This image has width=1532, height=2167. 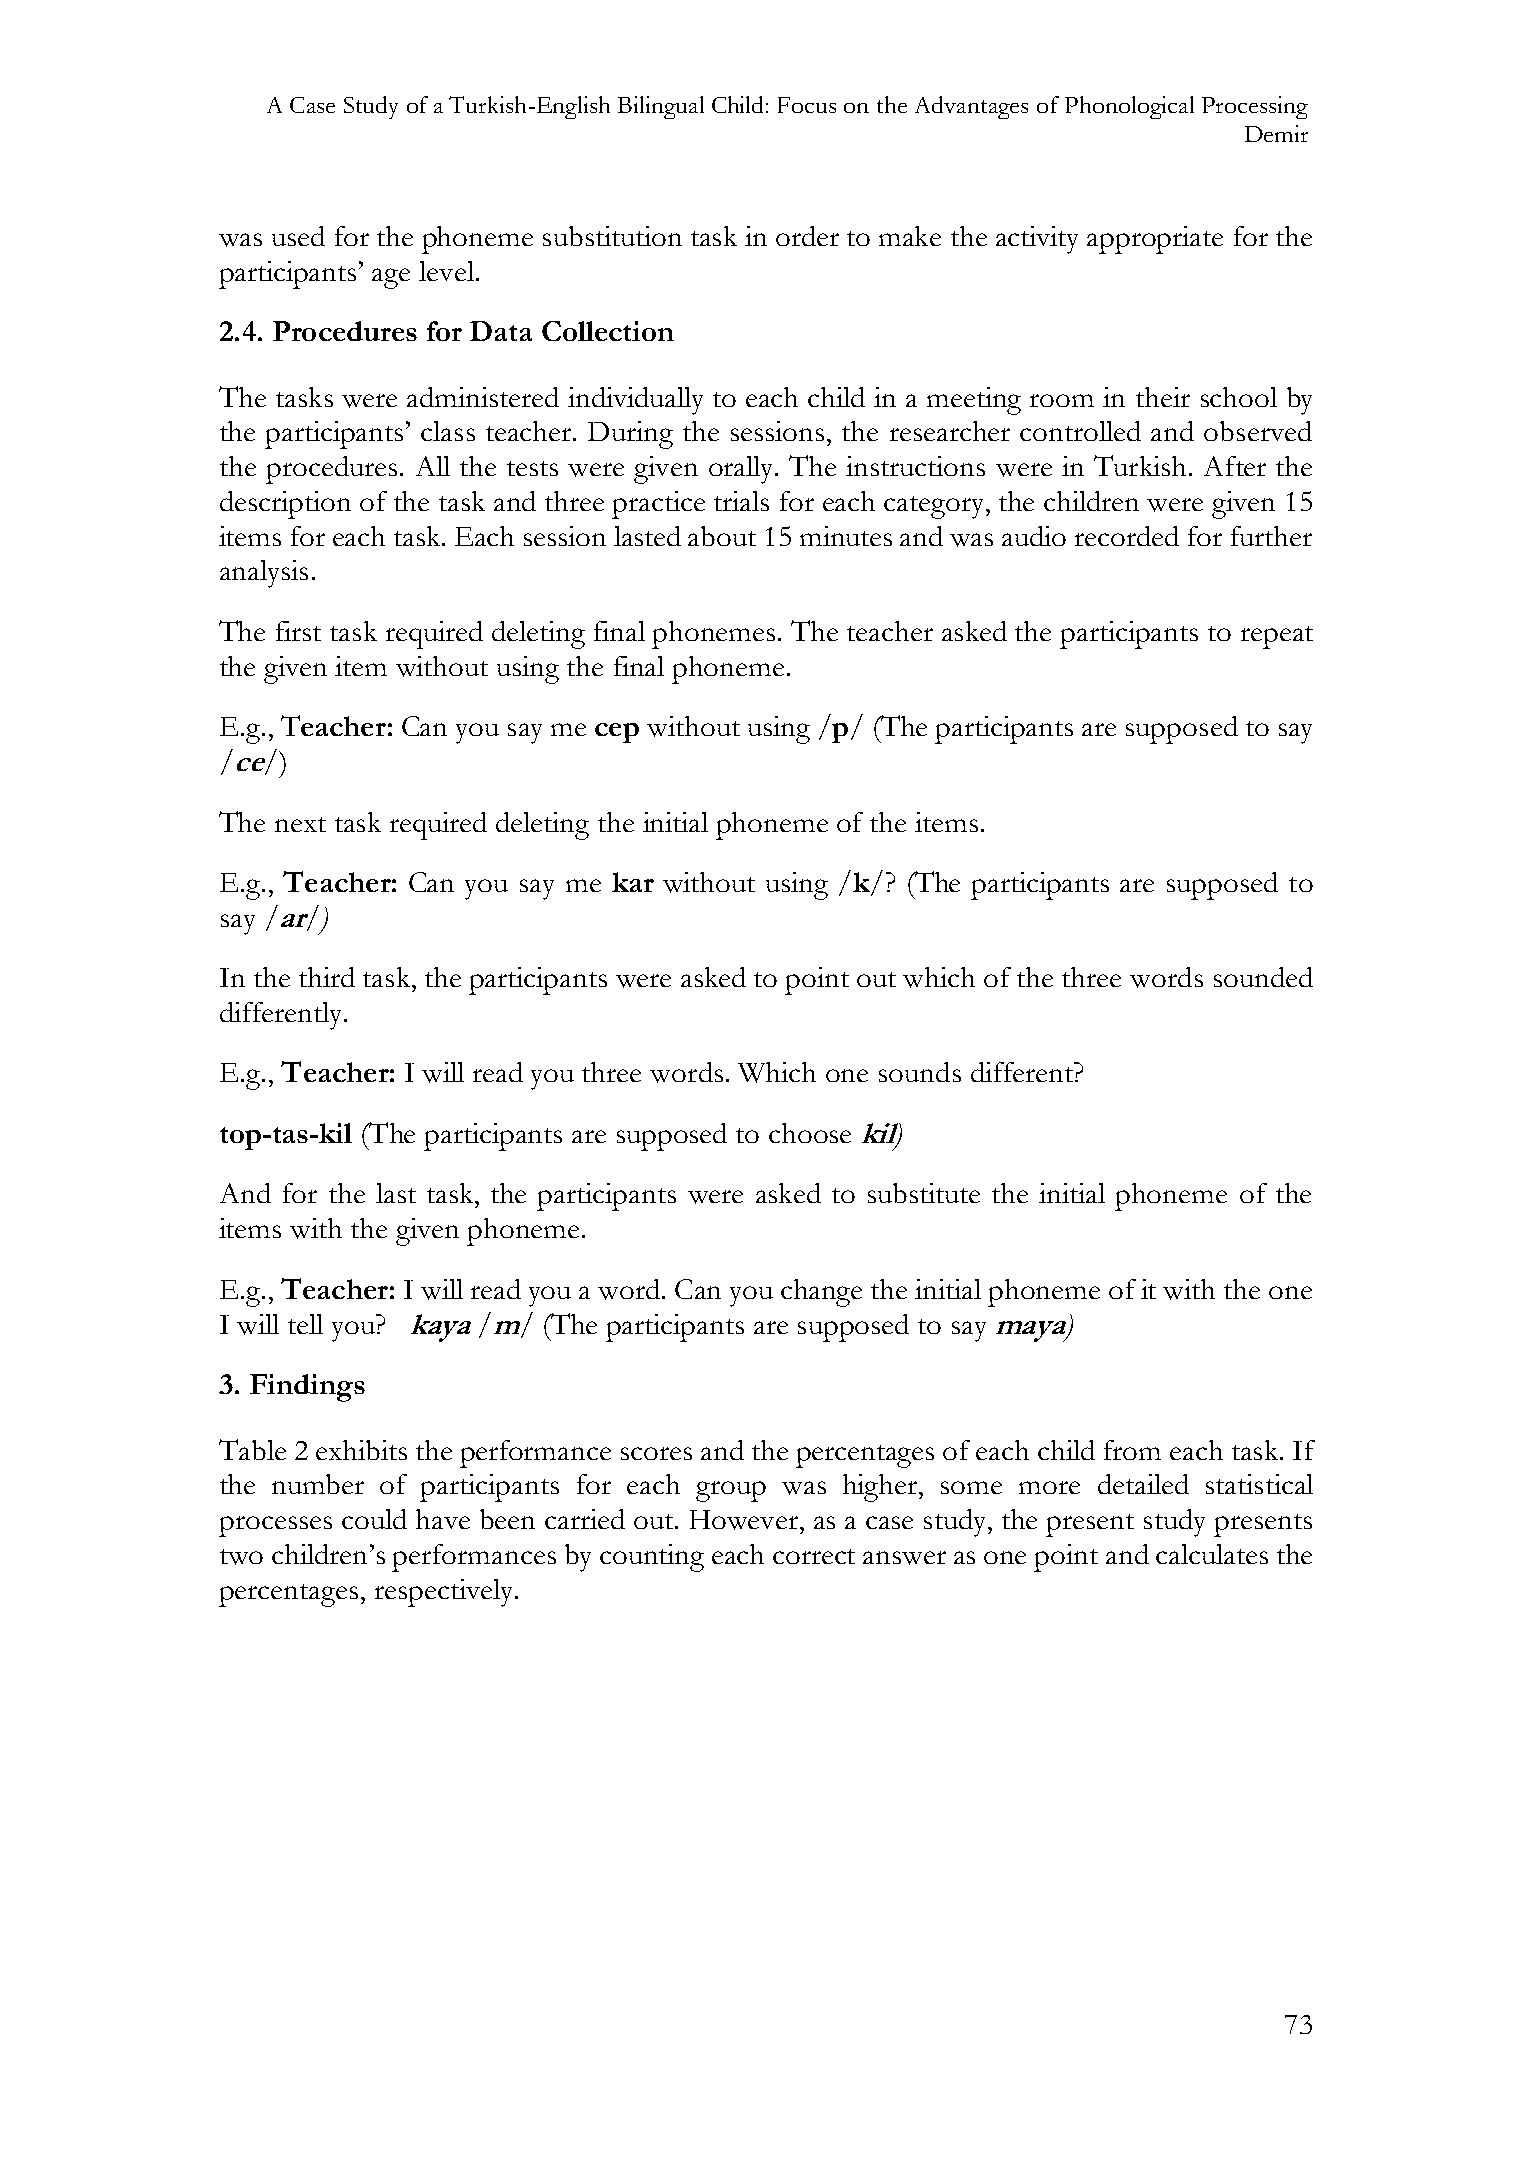 I want to click on first, so click(x=298, y=631).
